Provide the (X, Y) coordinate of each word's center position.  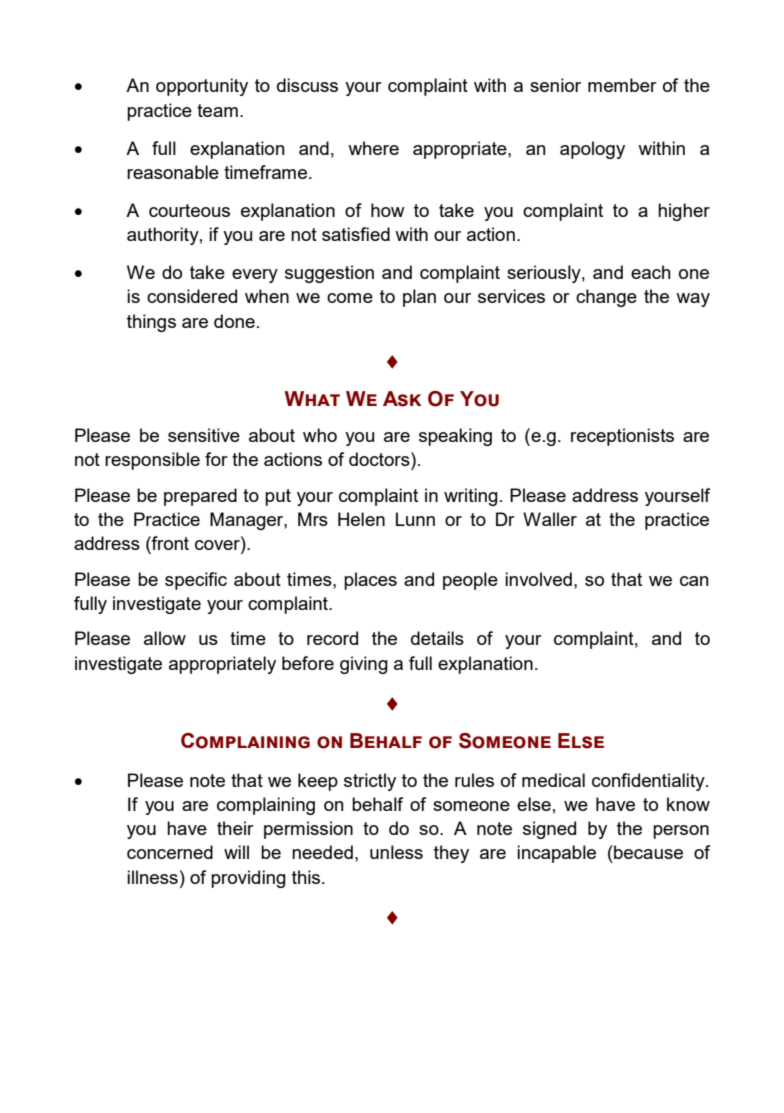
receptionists (622, 437)
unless (396, 852)
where (373, 148)
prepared (200, 497)
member (622, 85)
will (236, 852)
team (217, 110)
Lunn (415, 519)
